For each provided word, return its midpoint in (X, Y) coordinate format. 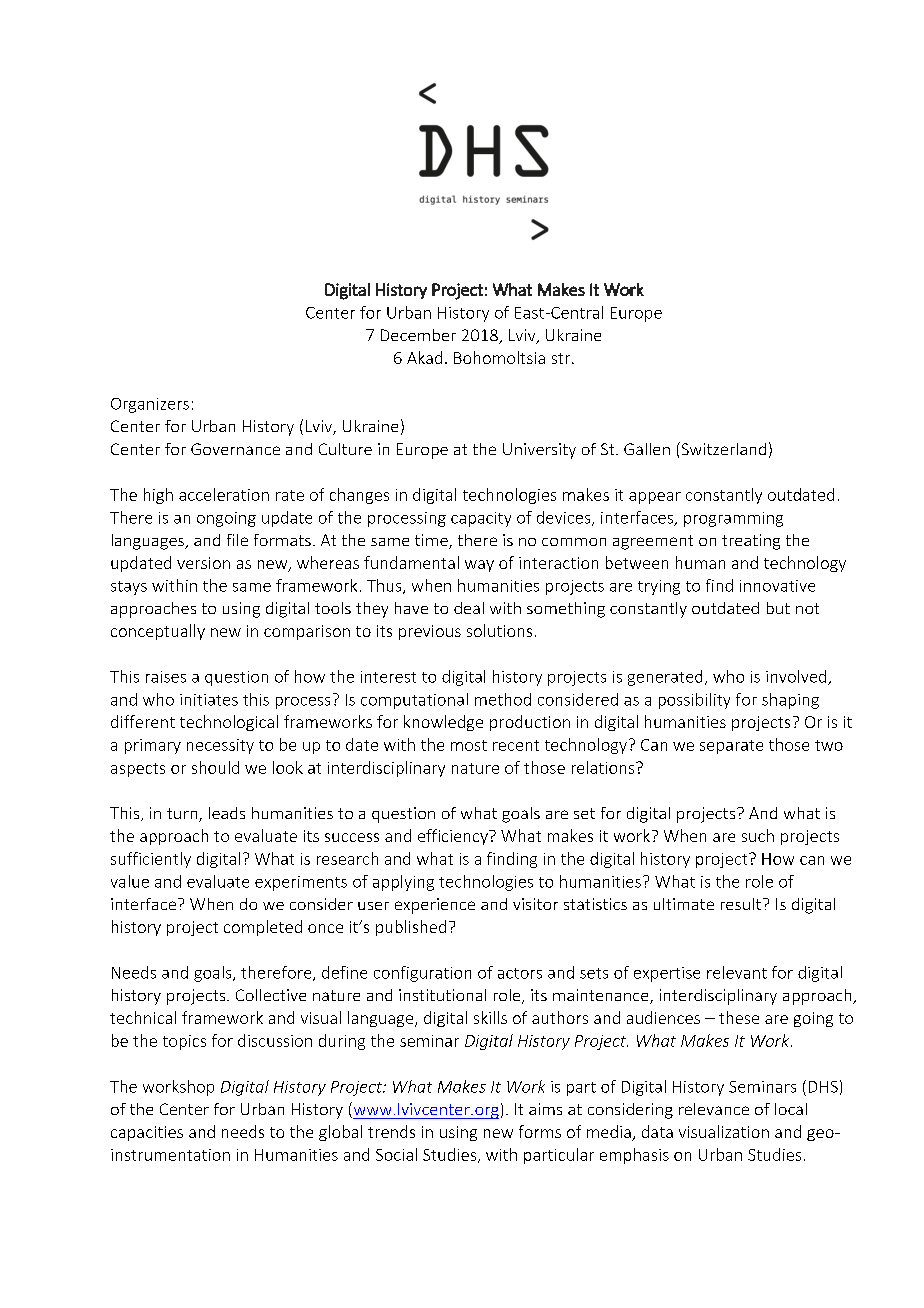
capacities (147, 1133)
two (829, 745)
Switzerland (722, 448)
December (418, 335)
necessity (220, 746)
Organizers (150, 405)
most (469, 745)
